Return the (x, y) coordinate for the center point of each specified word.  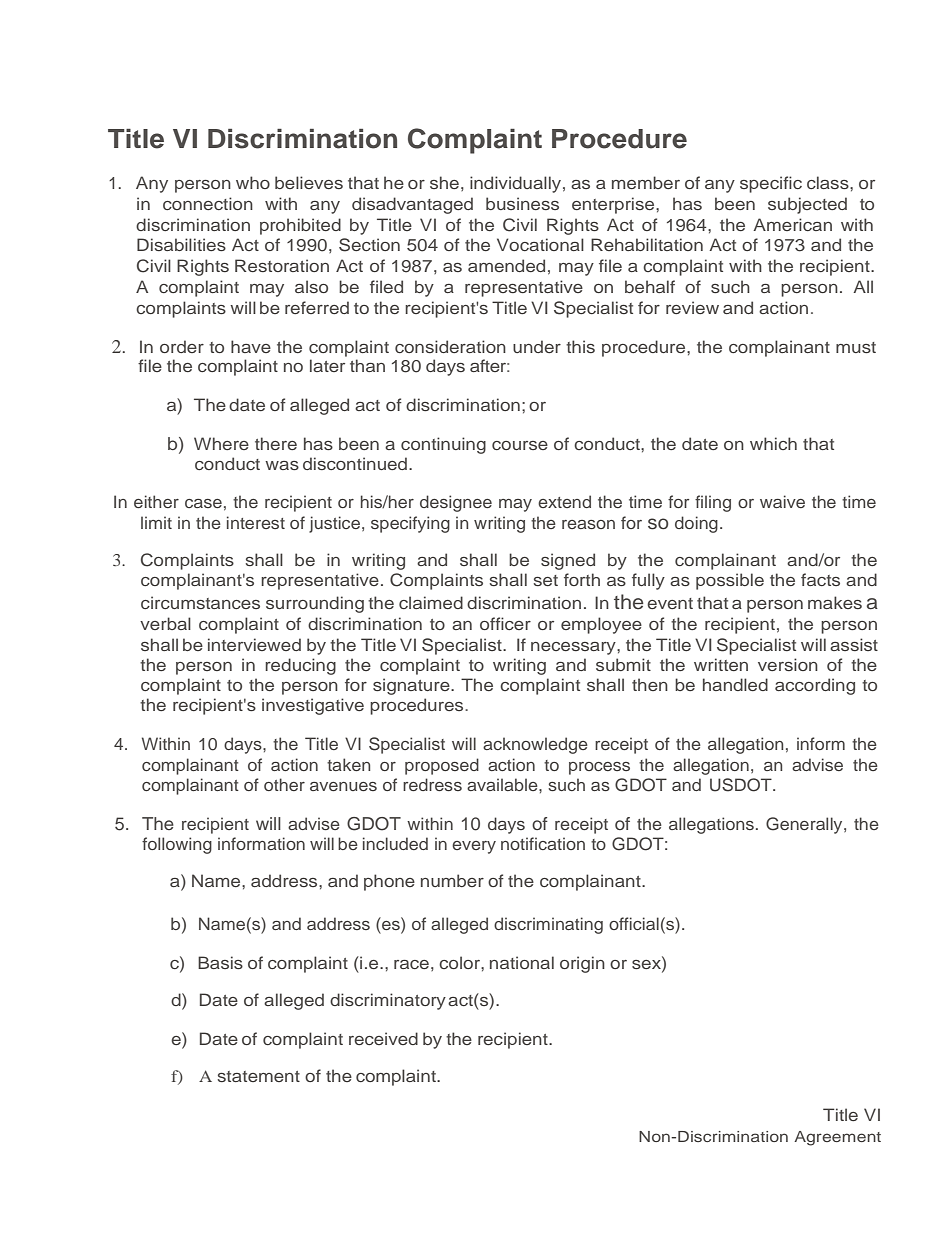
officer (505, 623)
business (522, 203)
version (788, 664)
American (792, 224)
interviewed (254, 644)
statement (259, 1076)
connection (208, 203)
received (383, 1038)
